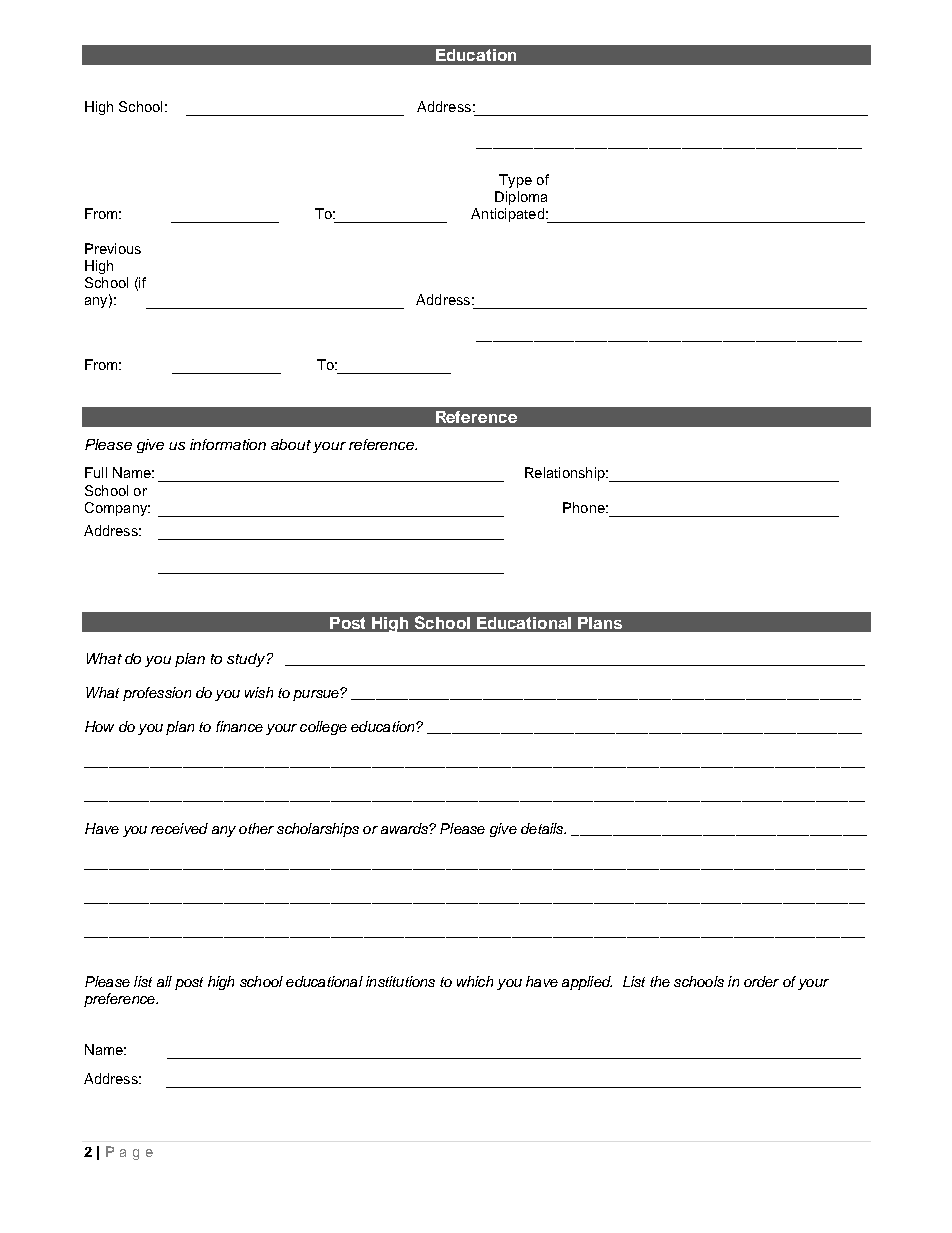 The height and width of the screenshot is (1233, 952). What do you see at coordinates (179, 828) in the screenshot?
I see `received` at bounding box center [179, 828].
